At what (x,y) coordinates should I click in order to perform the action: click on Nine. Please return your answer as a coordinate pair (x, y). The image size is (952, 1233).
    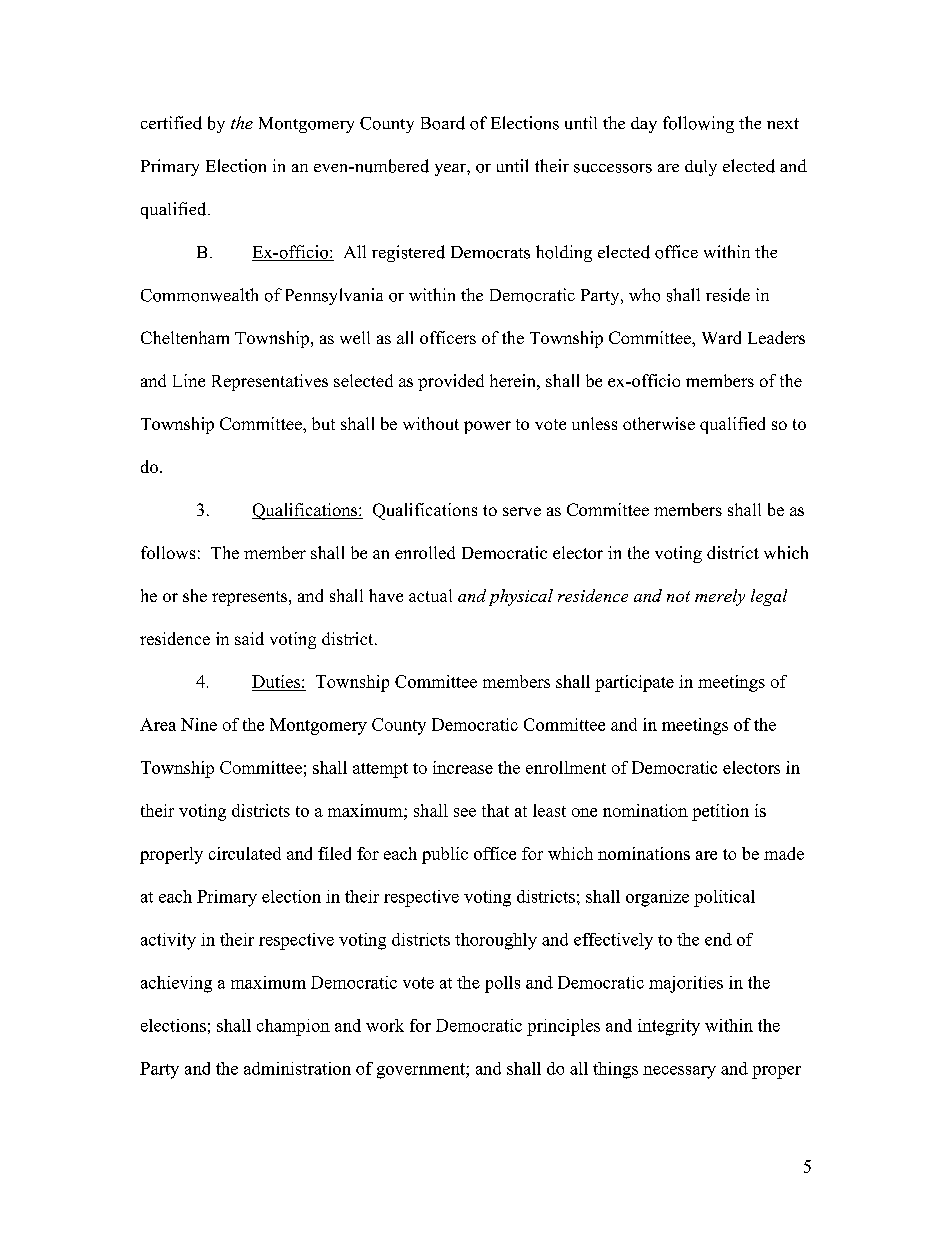
    Looking at the image, I should click on (199, 724).
